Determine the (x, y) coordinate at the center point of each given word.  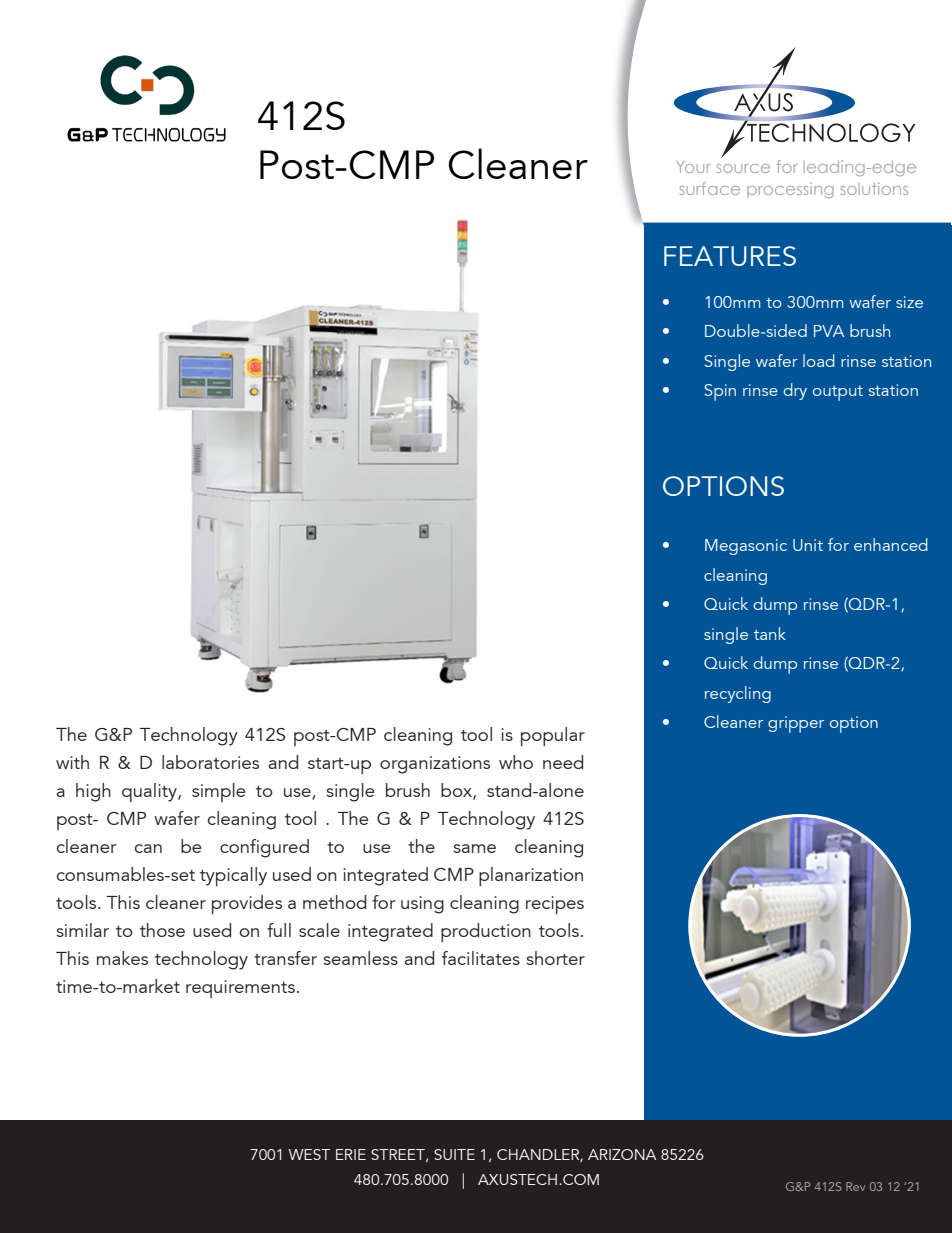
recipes (555, 905)
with (72, 762)
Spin (720, 392)
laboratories (210, 762)
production (486, 933)
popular (553, 737)
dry (795, 391)
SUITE (454, 1154)
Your (693, 167)
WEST (309, 1154)
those (162, 930)
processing (790, 190)
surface (710, 188)
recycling (738, 694)
